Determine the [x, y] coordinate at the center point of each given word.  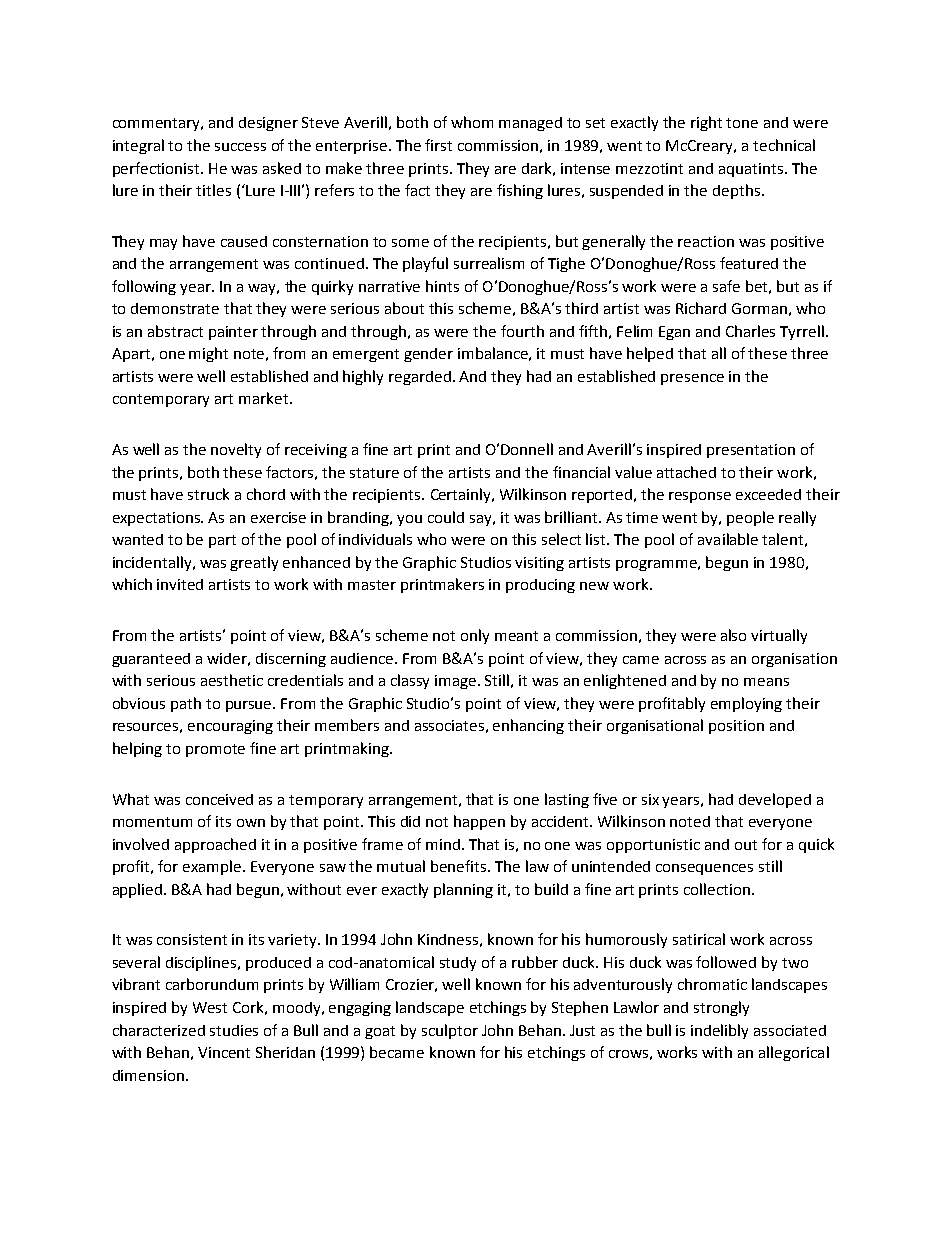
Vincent [224, 1052]
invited [180, 584]
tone [742, 123]
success [240, 147]
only [475, 636]
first [438, 145]
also [733, 635]
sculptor [450, 1031]
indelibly [719, 1031]
